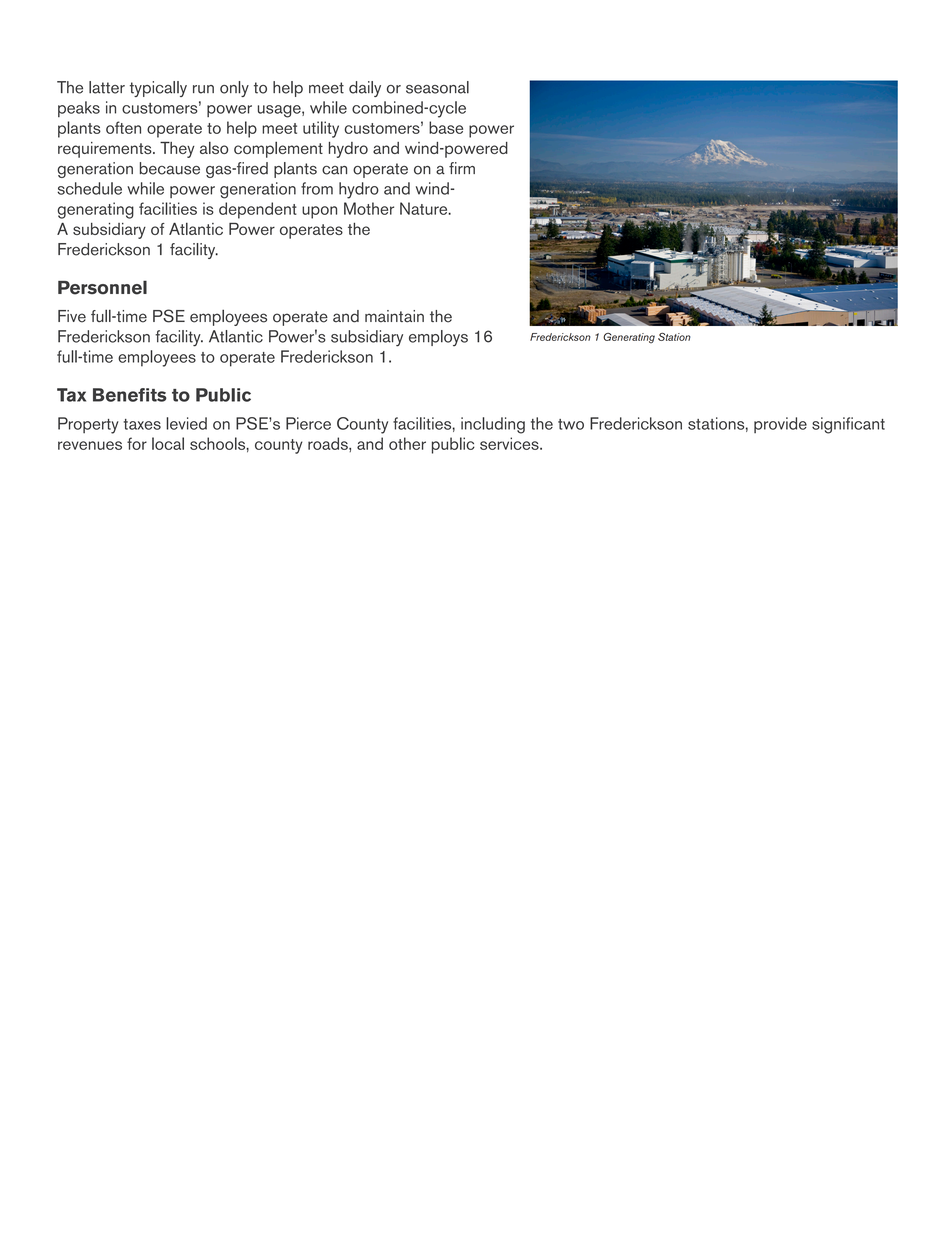 This page has width=952, height=1233. What do you see at coordinates (446, 127) in the page?
I see `base` at bounding box center [446, 127].
